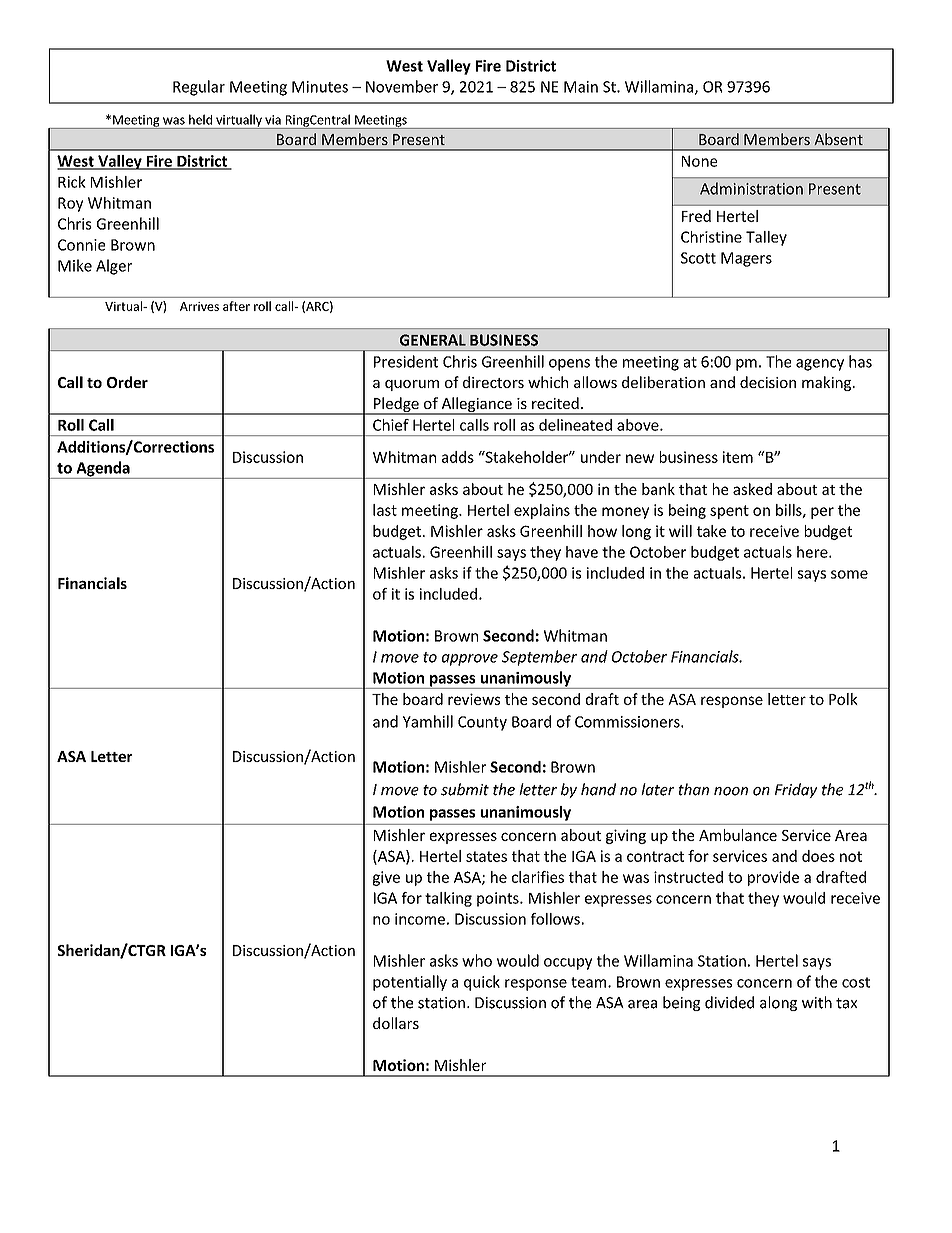  I want to click on November, so click(402, 86).
